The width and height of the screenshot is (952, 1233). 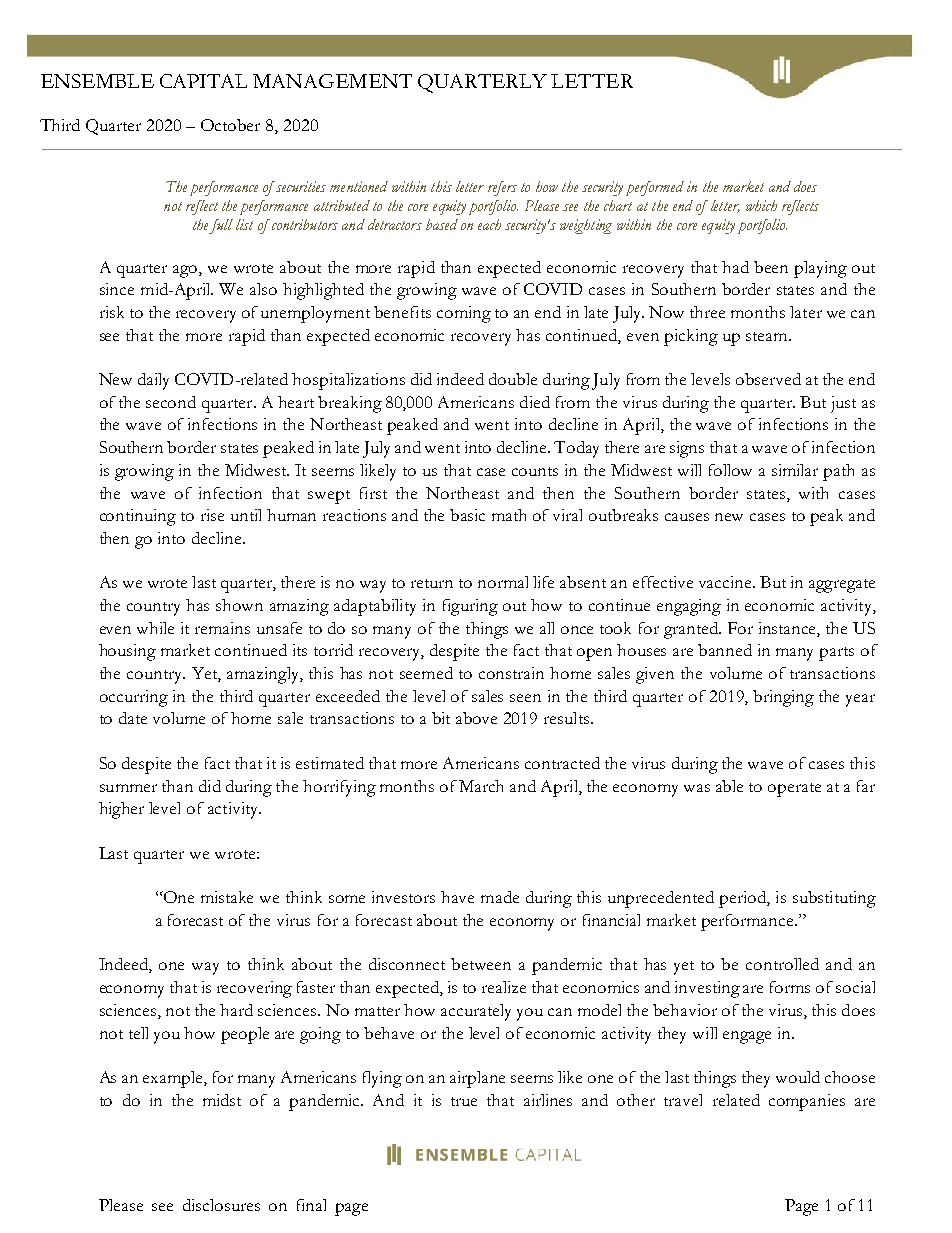 I want to click on basic, so click(x=467, y=515).
